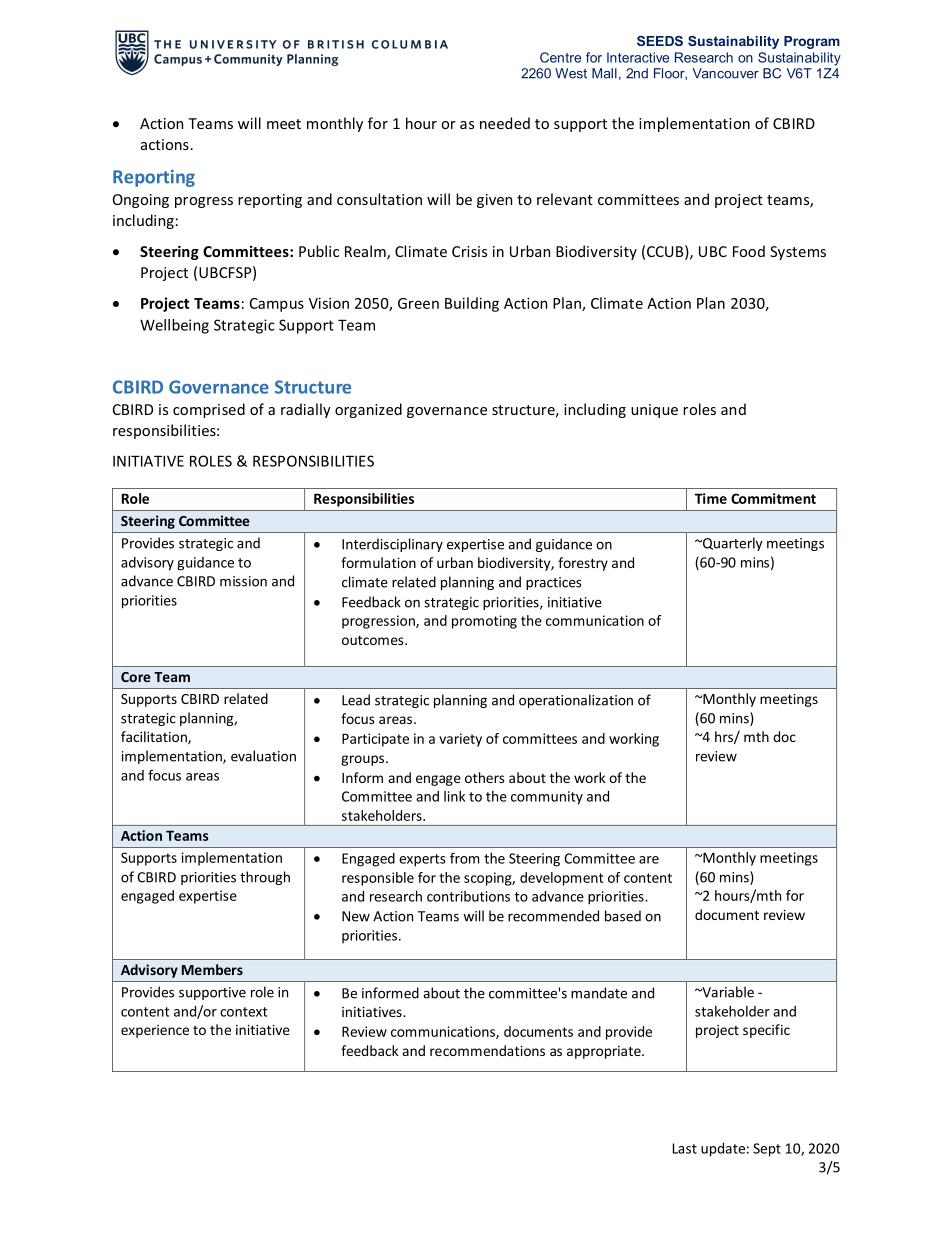  I want to click on experience, so click(155, 1031).
